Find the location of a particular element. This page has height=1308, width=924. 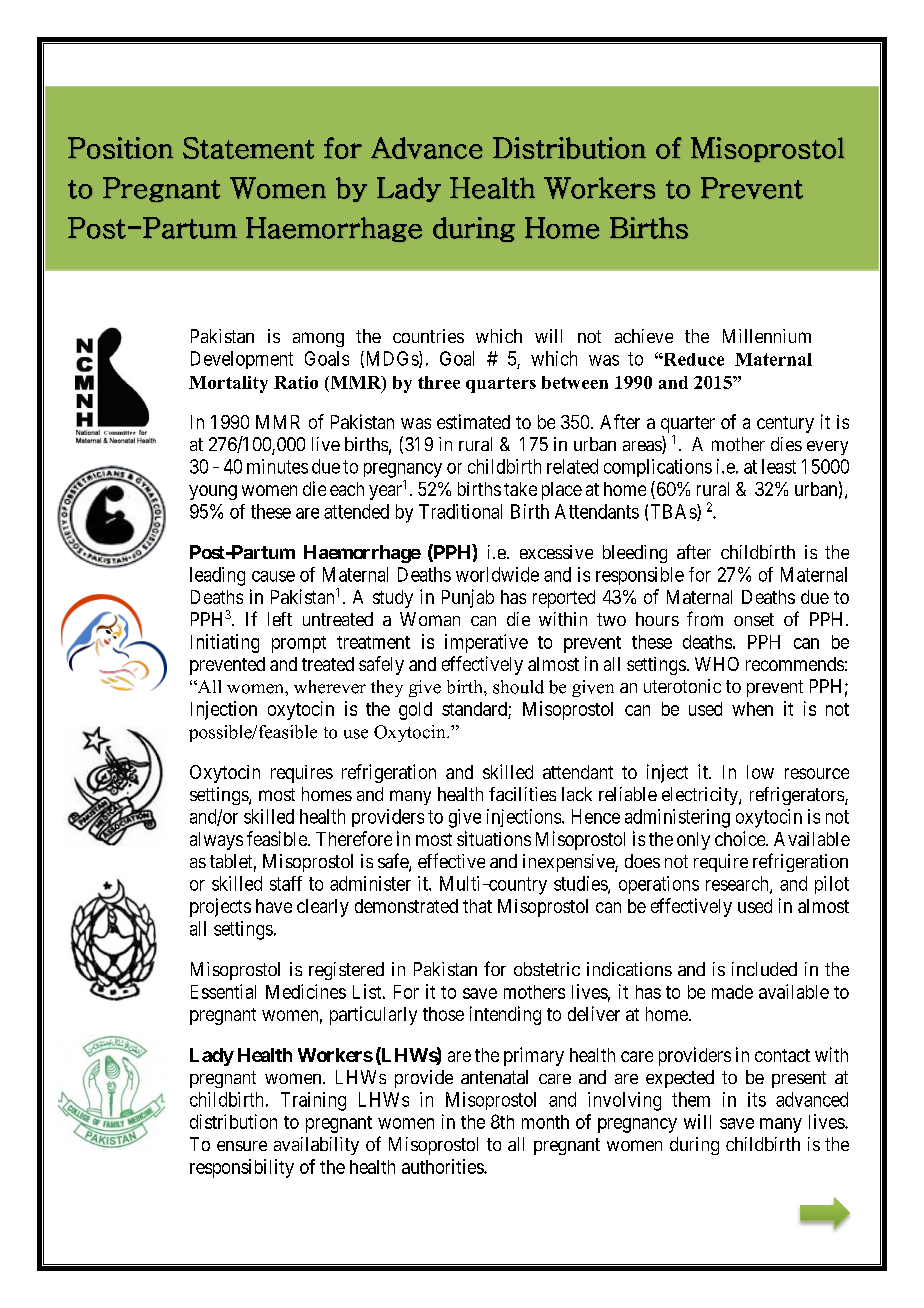

imperative is located at coordinates (486, 643).
